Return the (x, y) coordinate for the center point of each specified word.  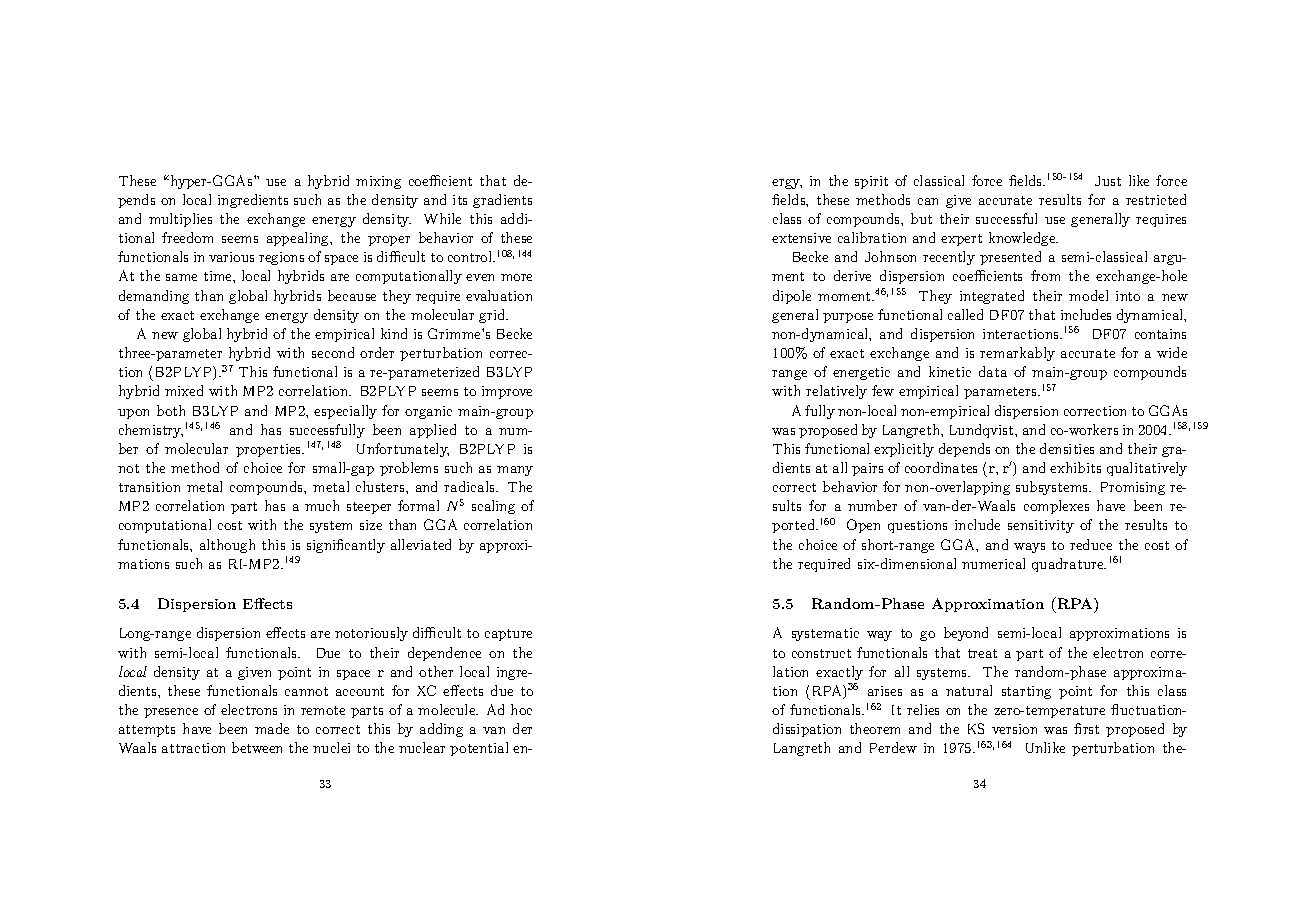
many (515, 471)
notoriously (371, 634)
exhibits (1075, 467)
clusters (381, 486)
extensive (801, 238)
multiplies (180, 220)
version (1014, 729)
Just (1108, 181)
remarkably (1017, 354)
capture (508, 635)
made (272, 728)
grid (493, 316)
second (333, 352)
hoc (521, 709)
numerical (993, 563)
